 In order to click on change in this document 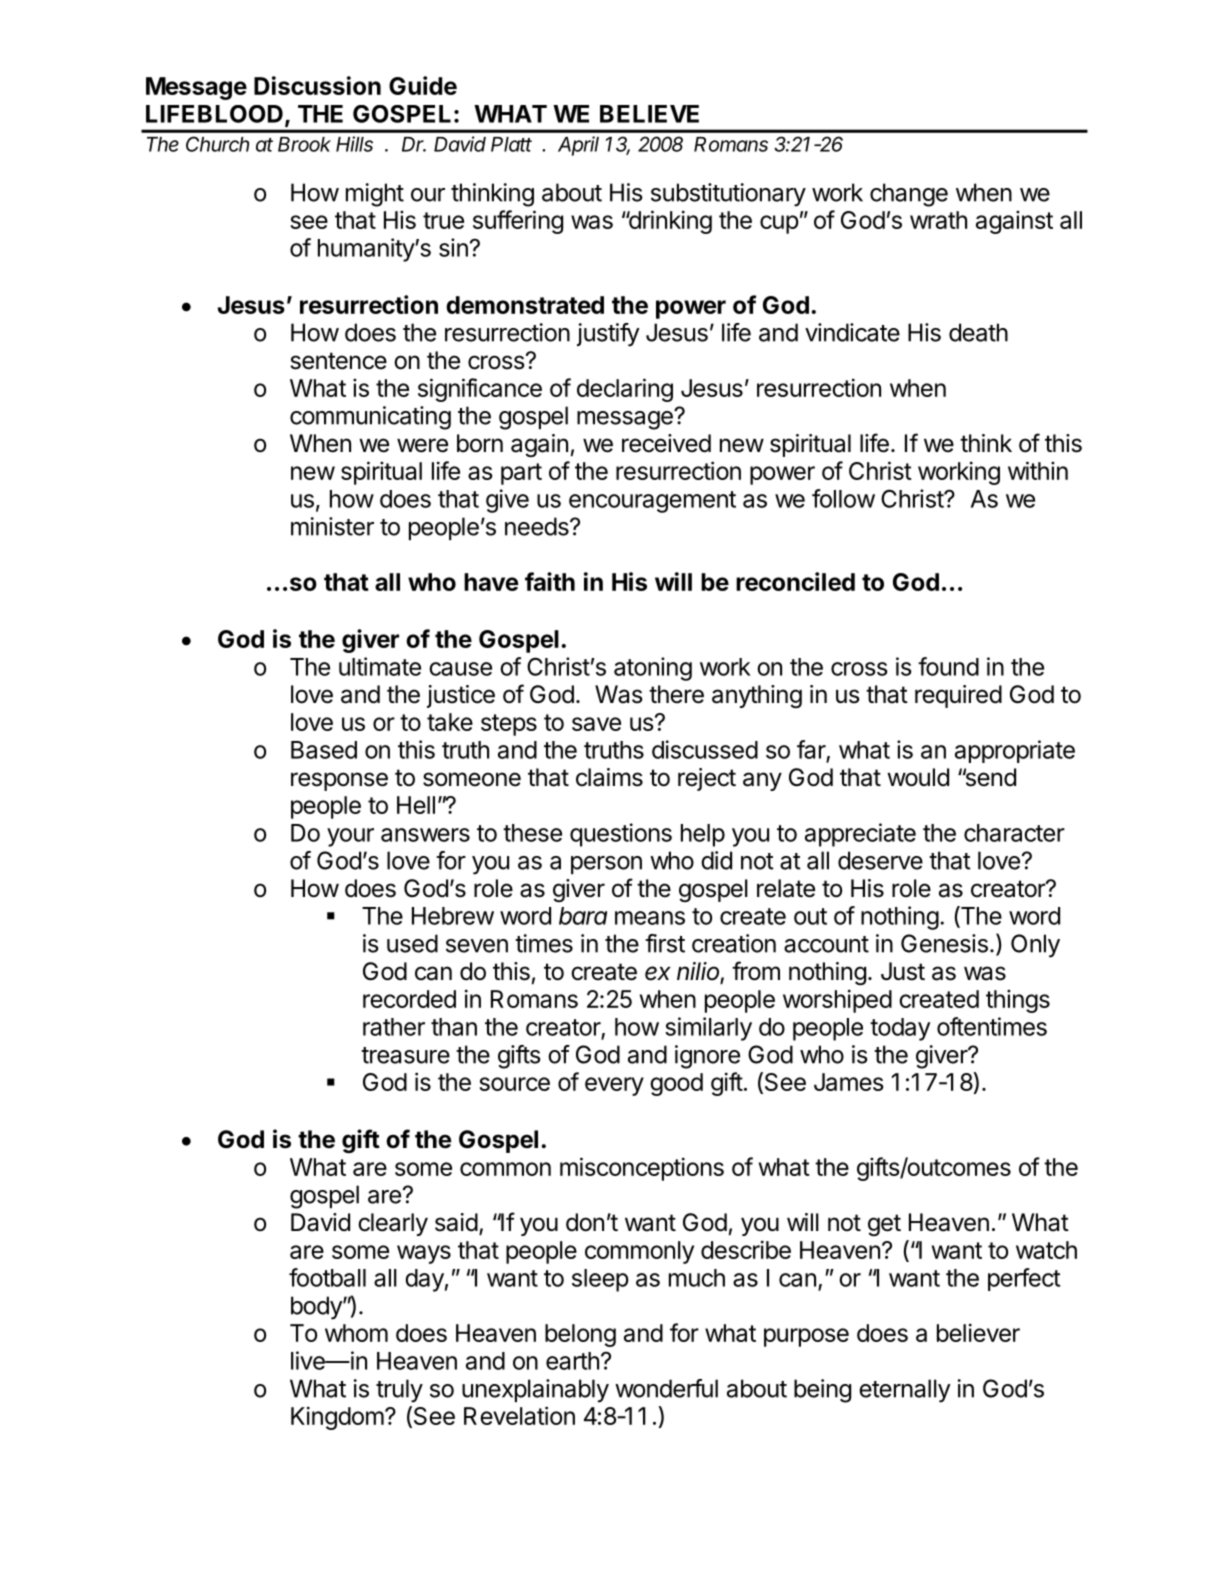, I will do `click(909, 195)`.
